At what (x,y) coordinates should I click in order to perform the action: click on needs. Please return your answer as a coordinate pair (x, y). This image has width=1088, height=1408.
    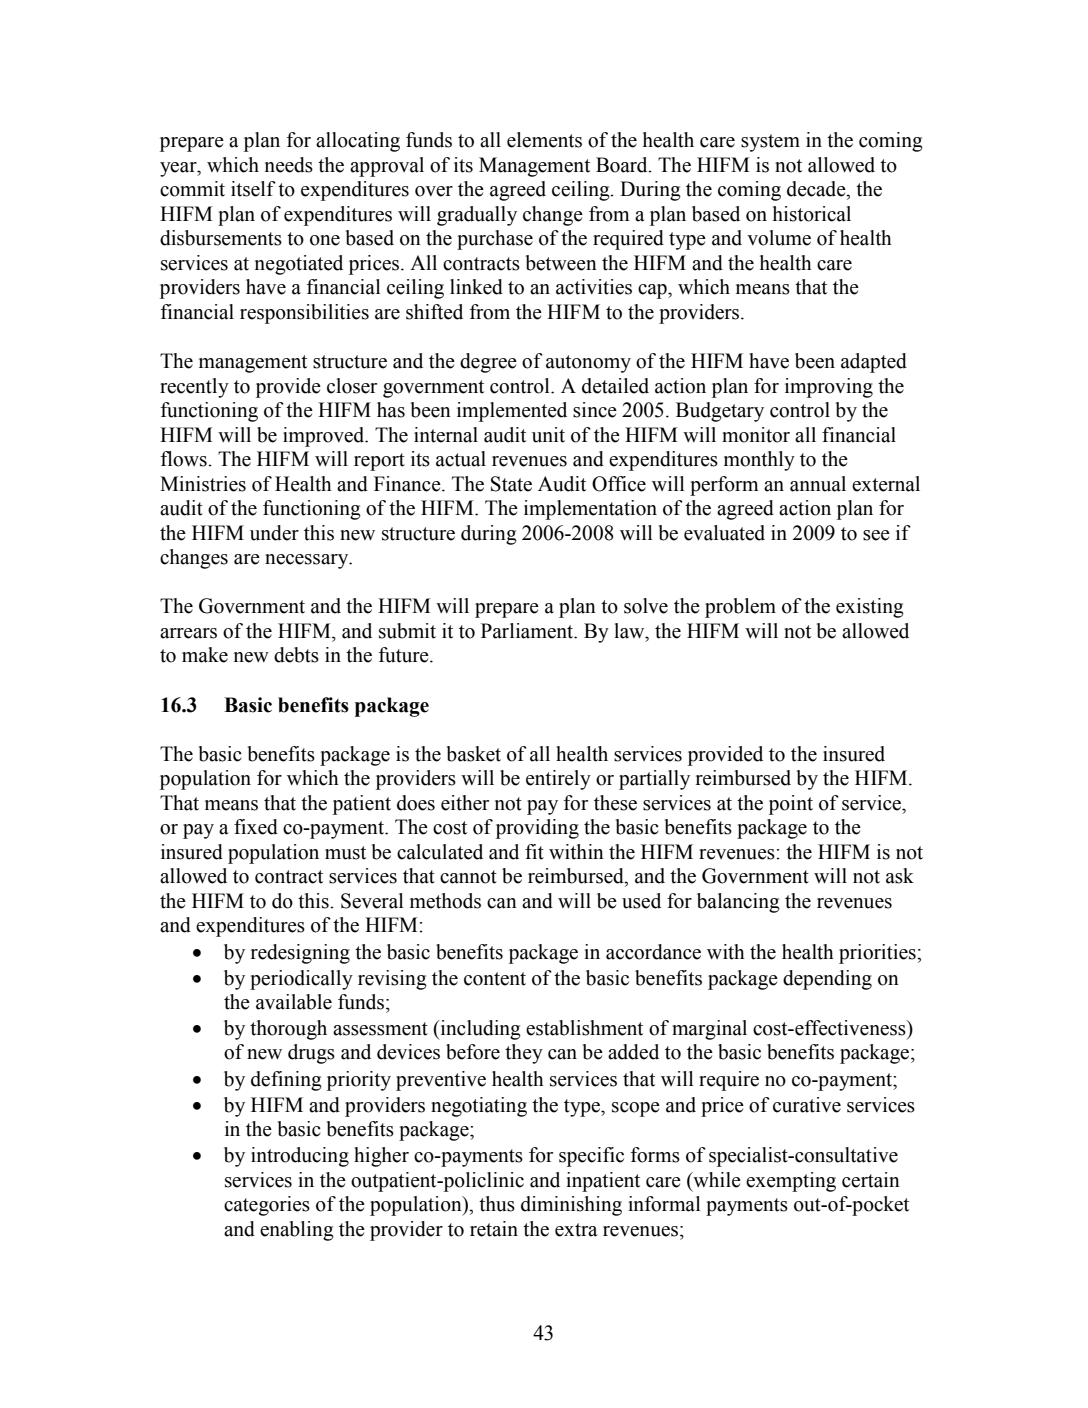
    Looking at the image, I should click on (289, 165).
